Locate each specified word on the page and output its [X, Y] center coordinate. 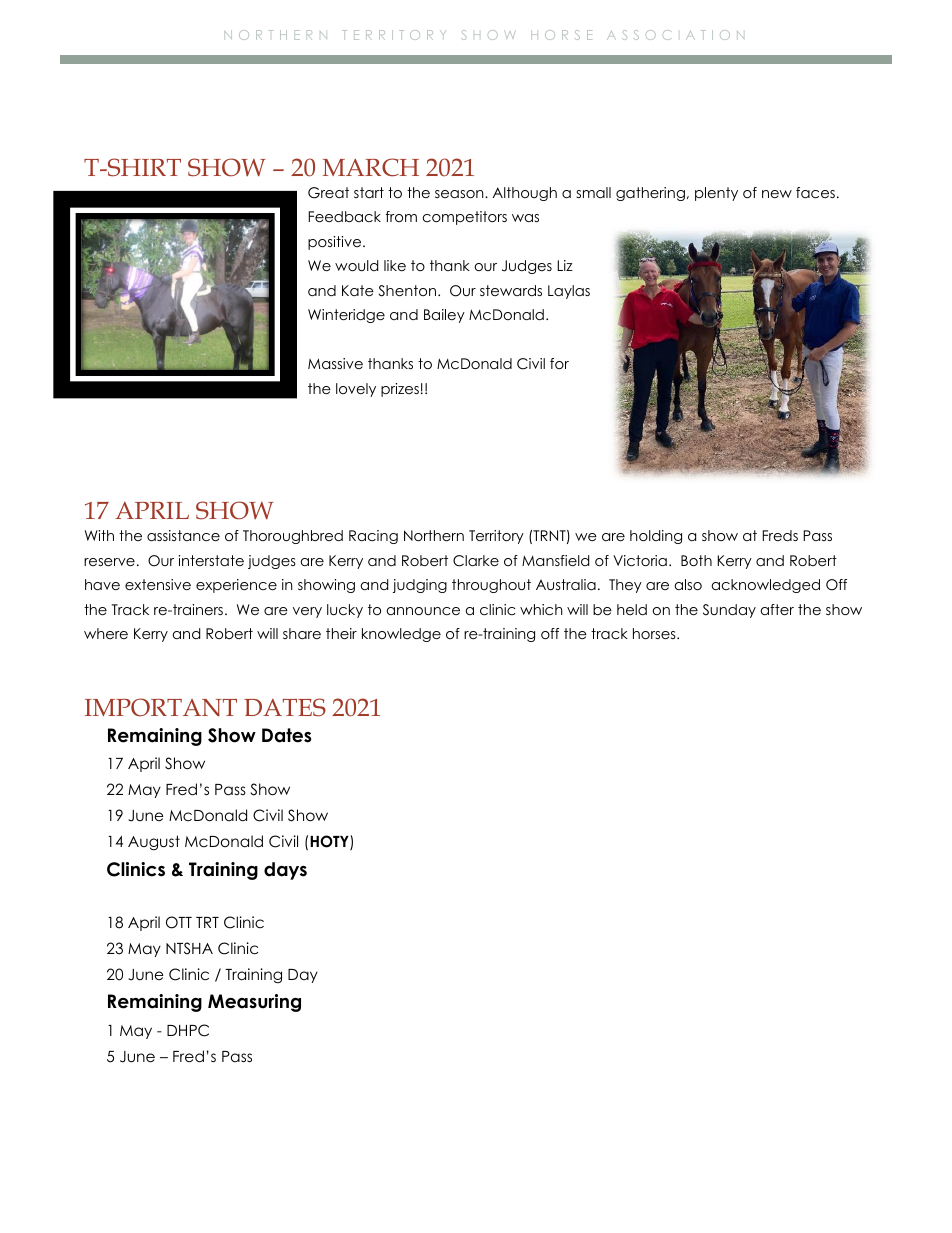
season [460, 194]
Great [328, 193]
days [285, 871]
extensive [158, 584]
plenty [716, 194]
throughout [491, 586]
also [688, 584]
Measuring [254, 1003]
